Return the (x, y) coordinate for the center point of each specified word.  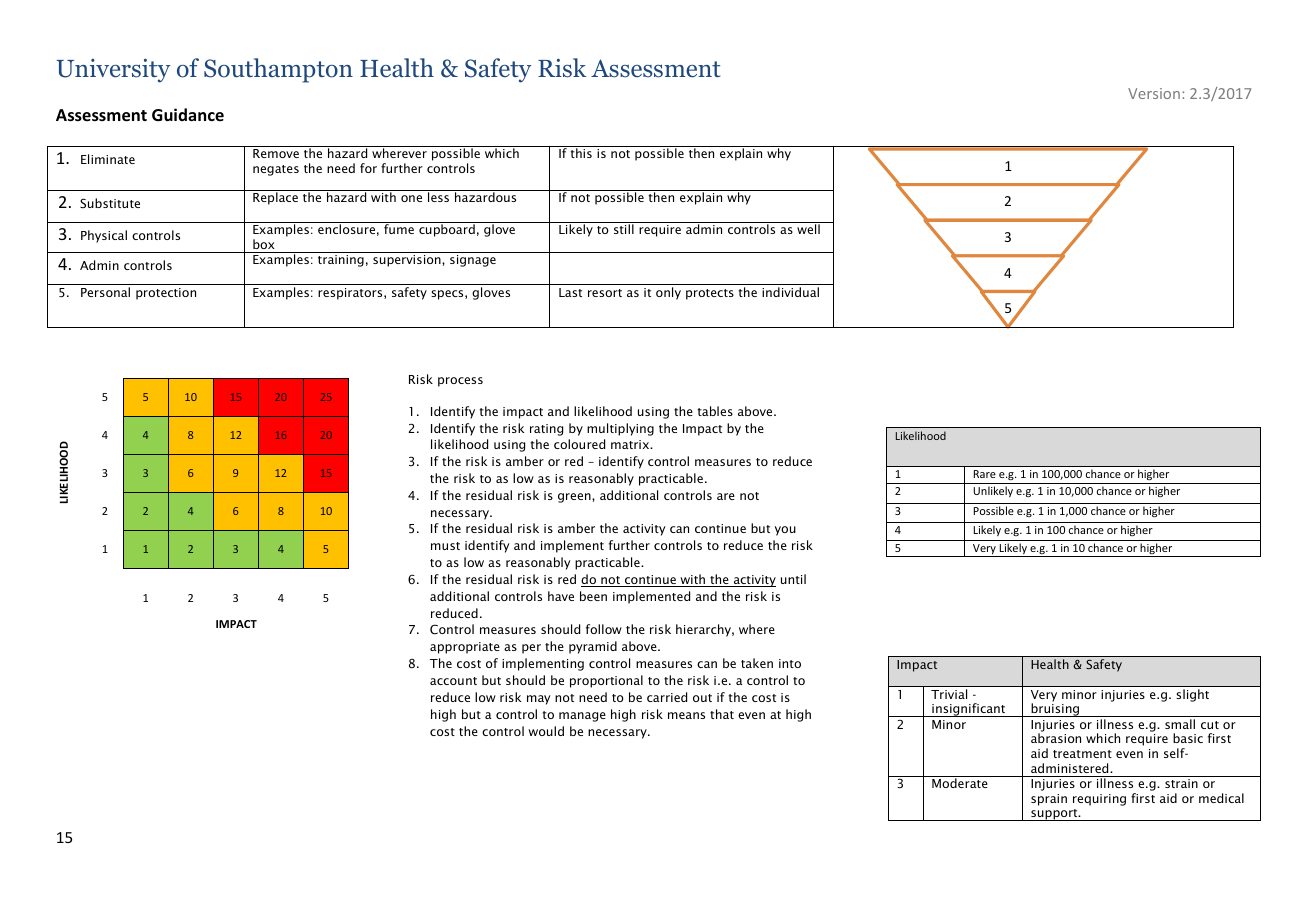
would (546, 731)
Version (1154, 93)
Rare (985, 474)
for (368, 168)
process (460, 382)
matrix (631, 444)
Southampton (278, 70)
